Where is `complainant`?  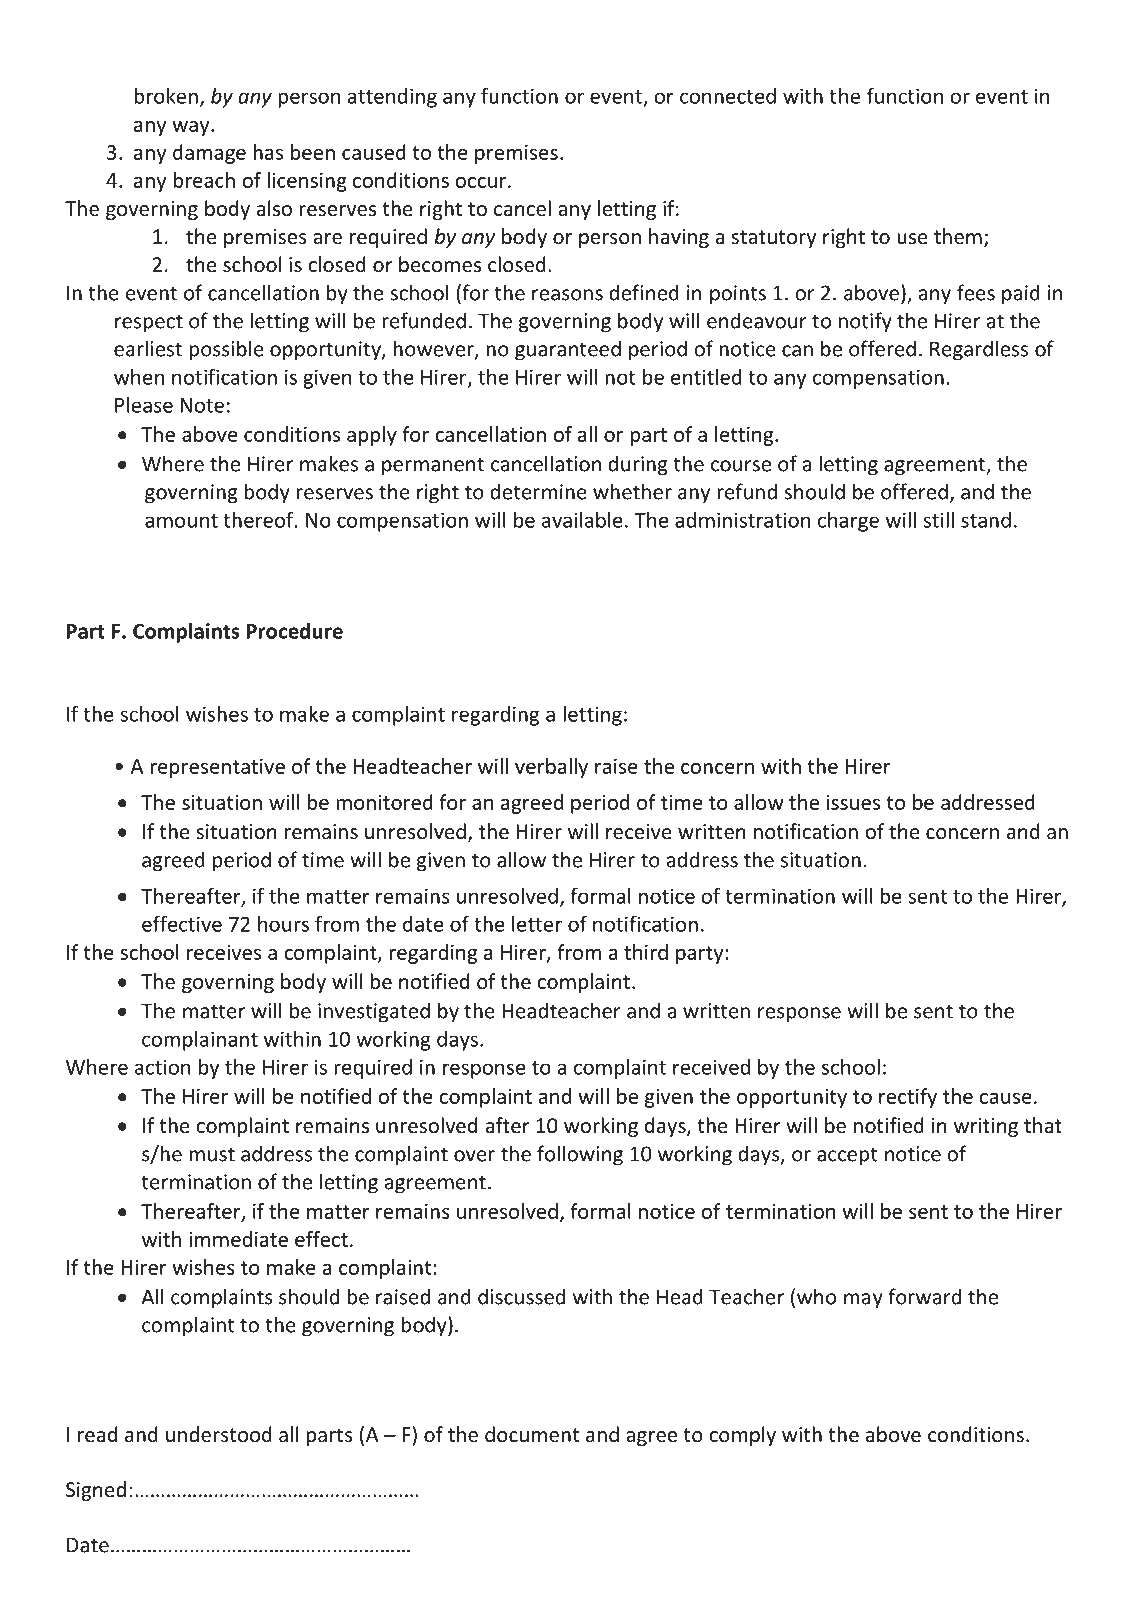
complainant is located at coordinates (200, 1041).
